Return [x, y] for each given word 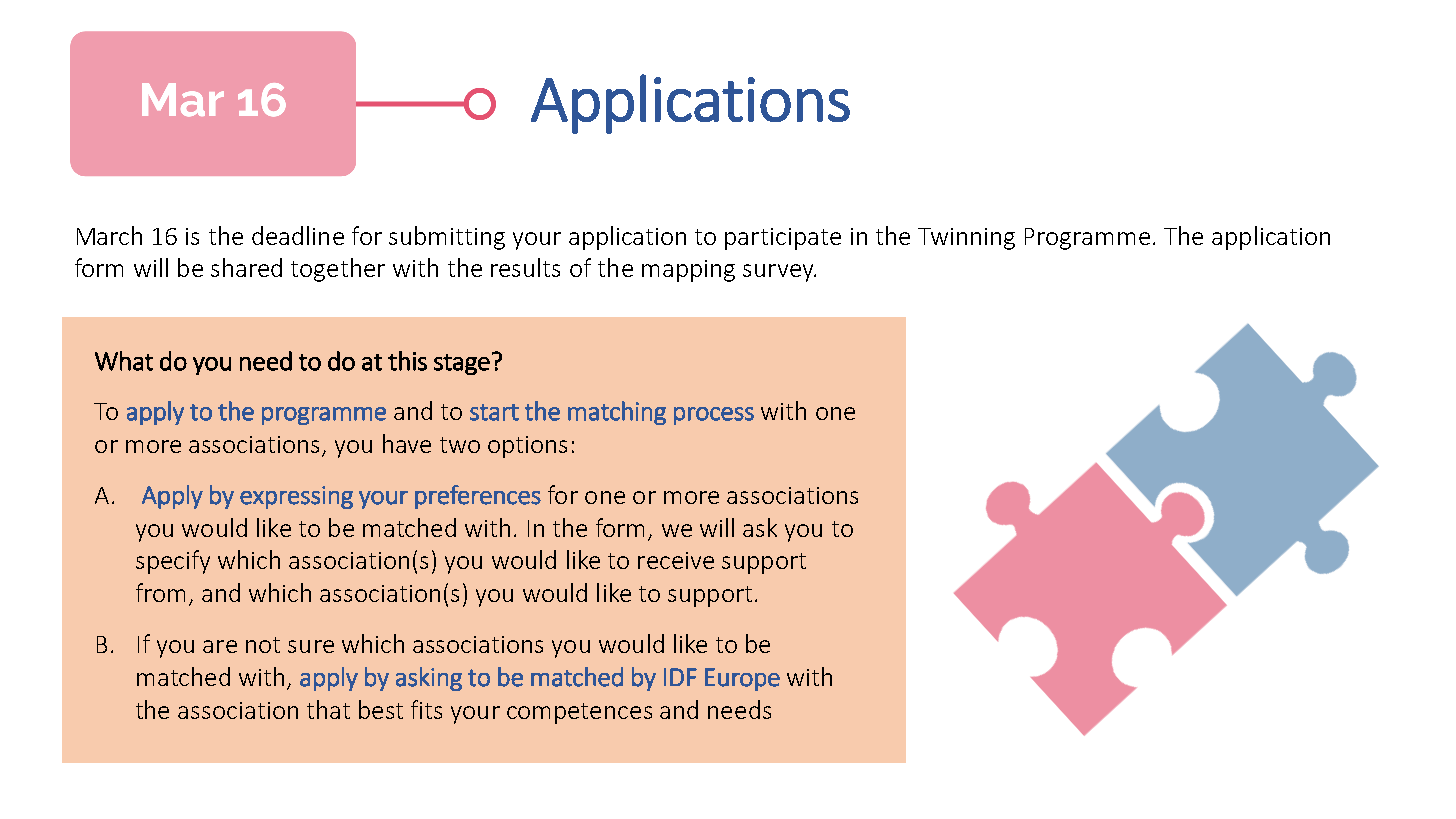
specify [173, 562]
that [328, 709]
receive [676, 560]
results [525, 267]
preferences [478, 497]
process [714, 416]
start [494, 412]
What [124, 361]
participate [783, 239]
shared [246, 267]
